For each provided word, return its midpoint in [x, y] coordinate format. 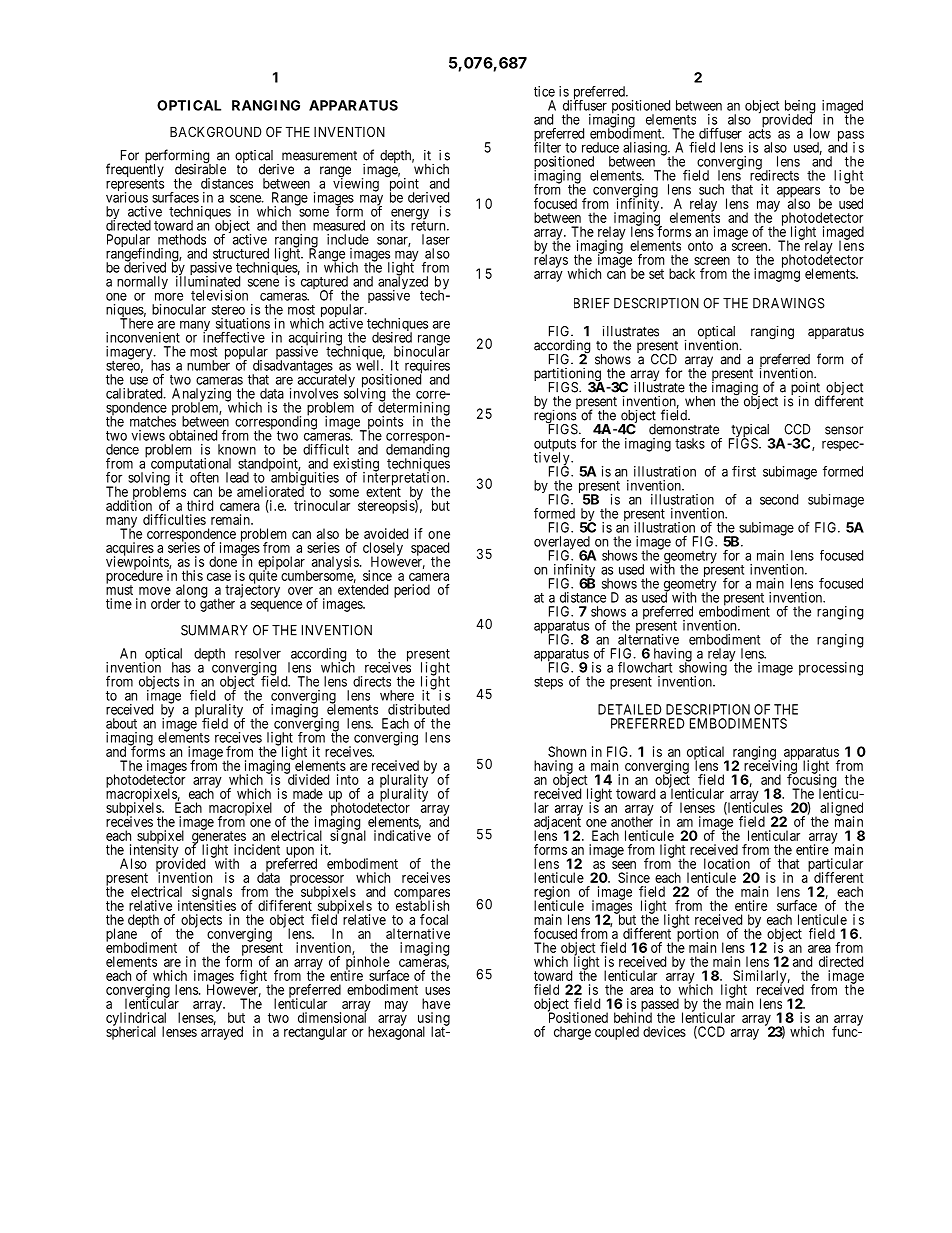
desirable [200, 168]
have [436, 1003]
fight [254, 978]
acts [760, 134]
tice [544, 91]
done [223, 561]
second [779, 499]
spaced [430, 550]
